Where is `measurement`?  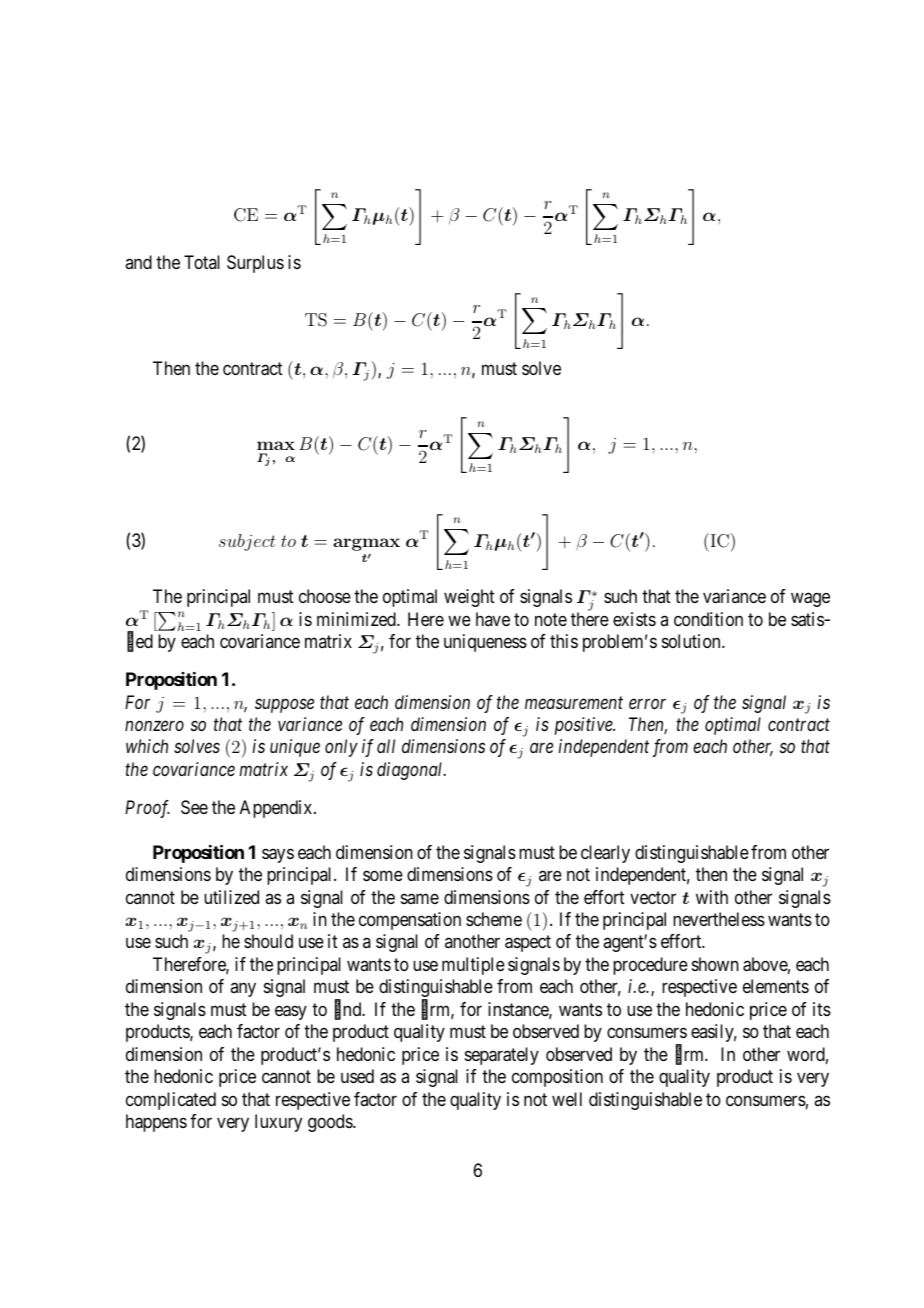 measurement is located at coordinates (574, 702).
